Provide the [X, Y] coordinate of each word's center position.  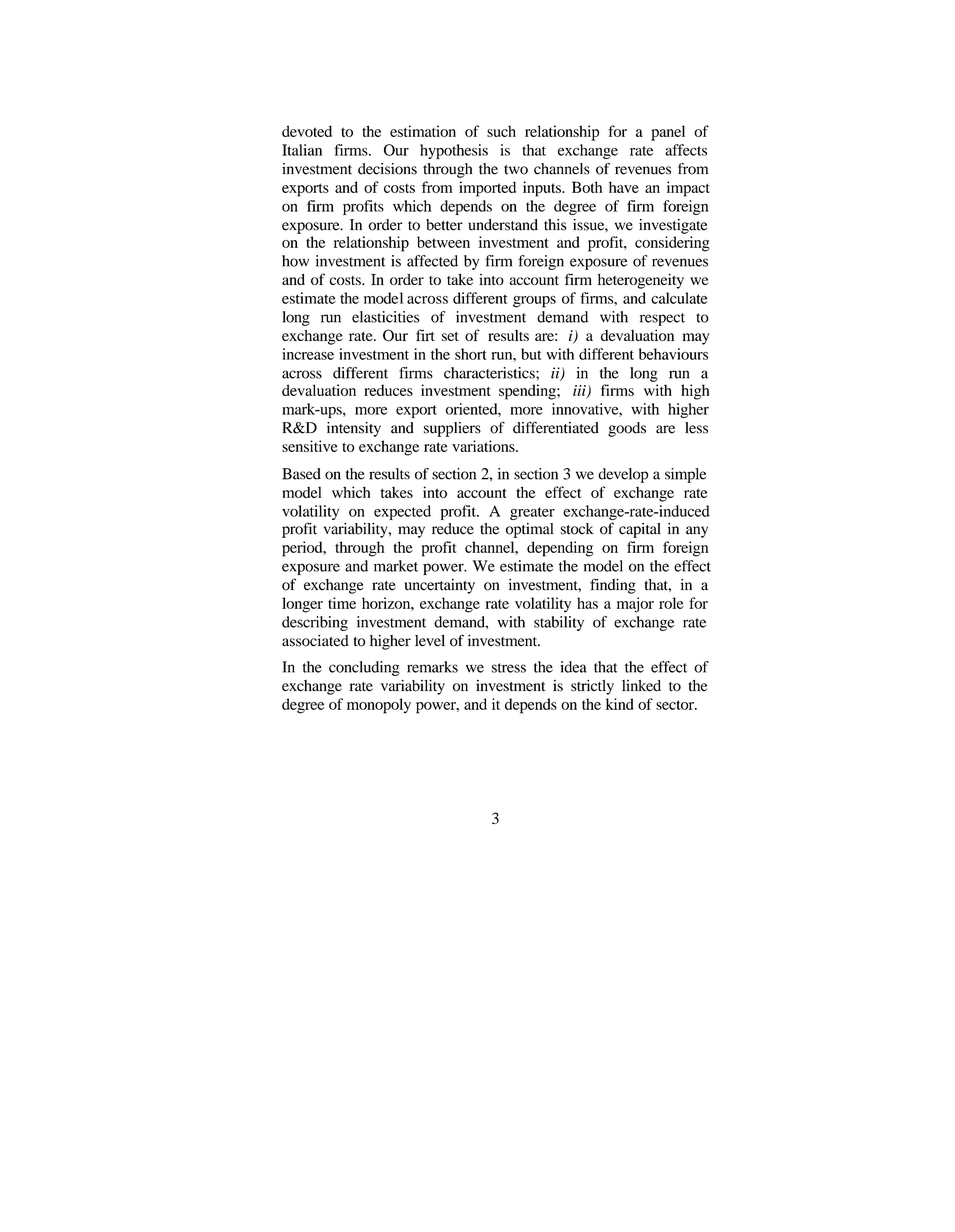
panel [668, 133]
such [501, 131]
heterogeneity [641, 281]
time [342, 603]
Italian [302, 150]
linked [641, 686]
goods [627, 429]
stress [509, 668]
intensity [354, 429]
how [295, 261]
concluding [364, 668]
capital [640, 530]
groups [534, 302]
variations [484, 446]
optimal [529, 530]
